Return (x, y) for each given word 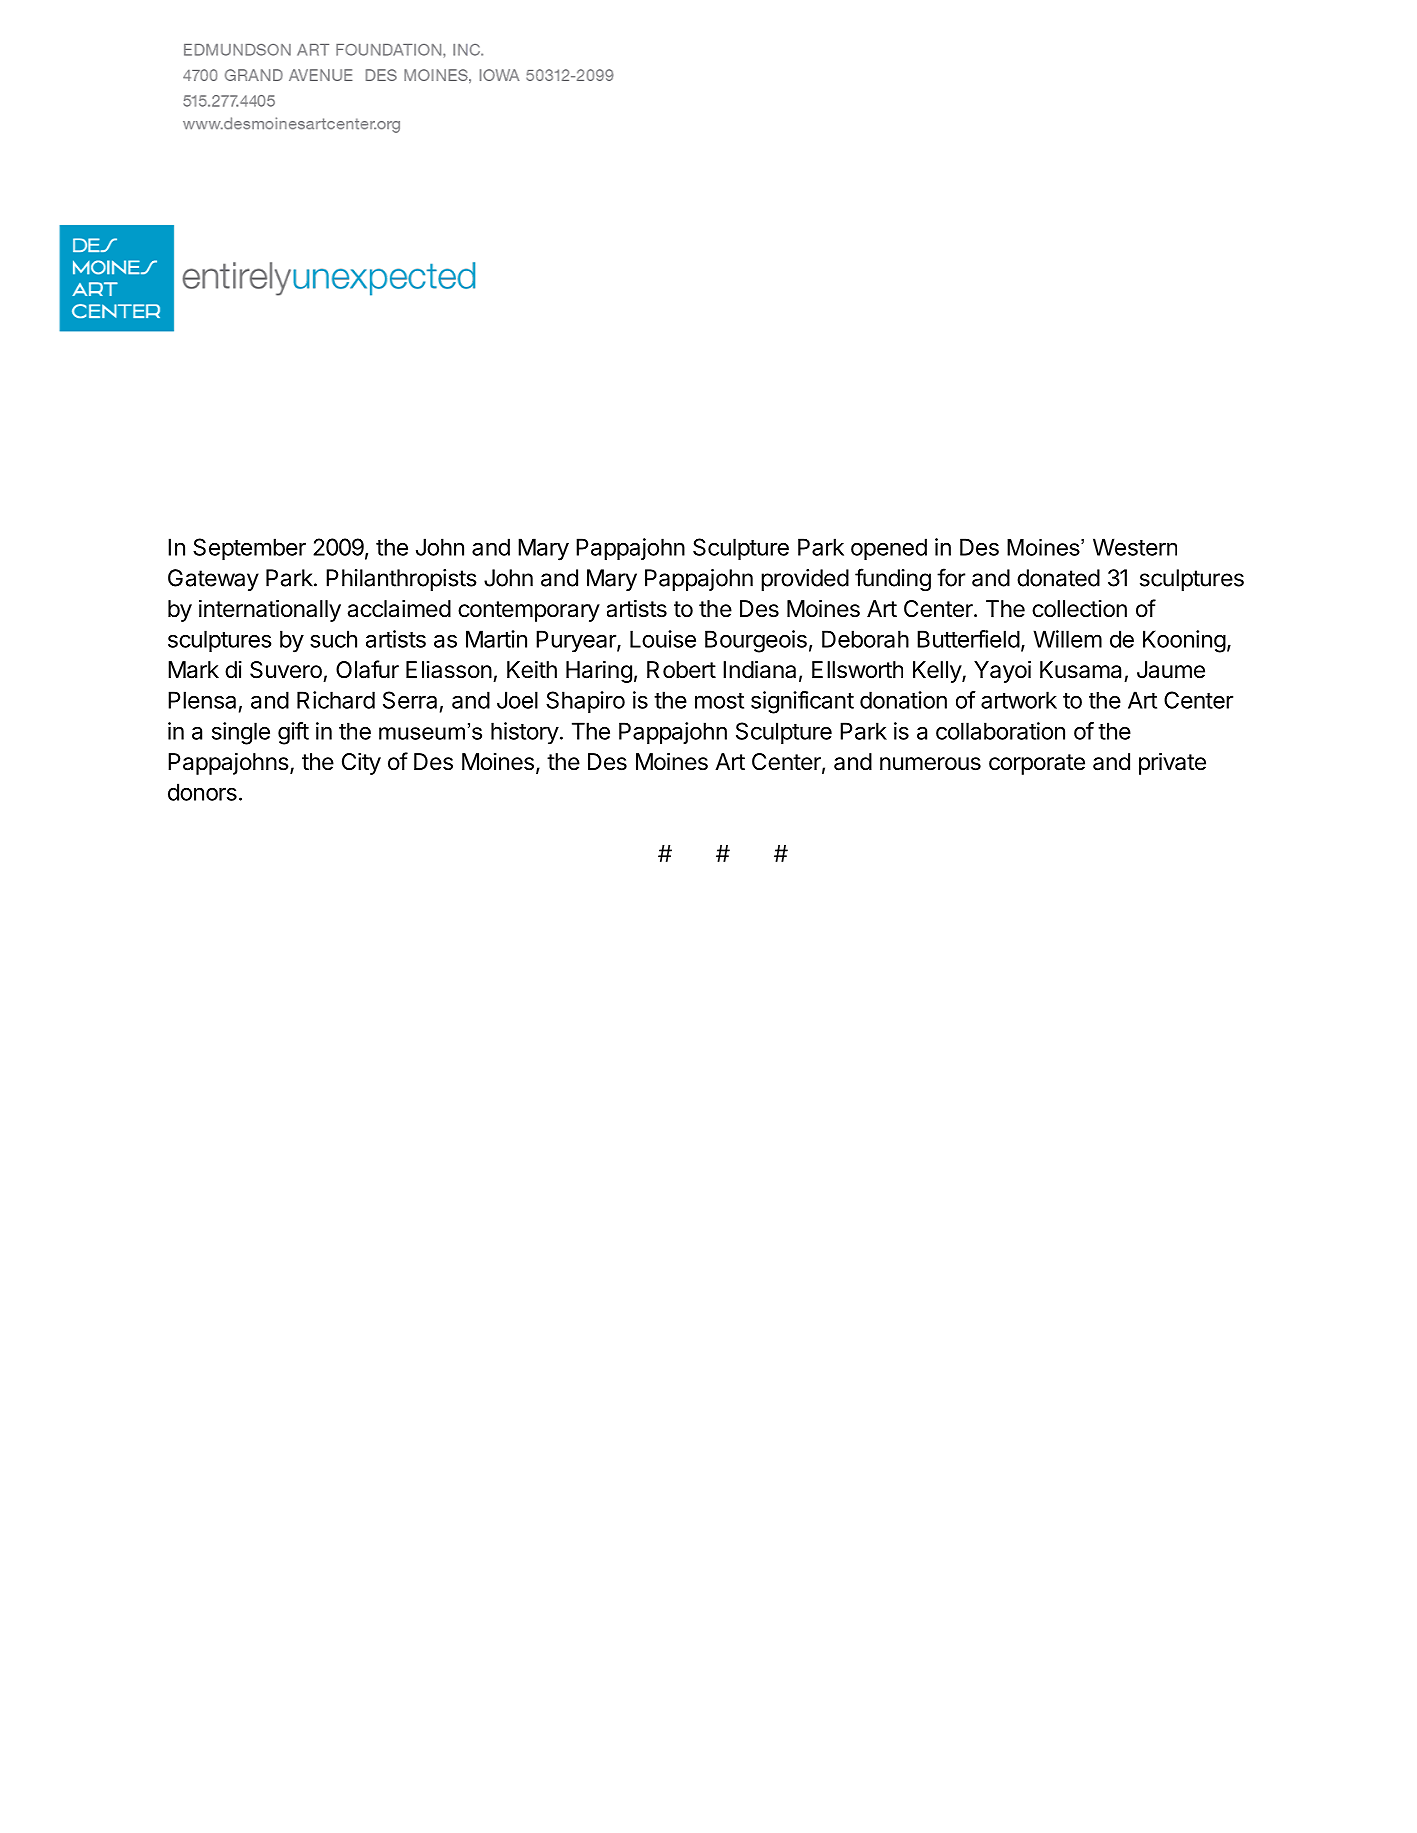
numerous (930, 764)
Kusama (1080, 670)
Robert (681, 670)
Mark (193, 670)
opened (889, 549)
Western (1135, 547)
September (249, 549)
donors (202, 792)
